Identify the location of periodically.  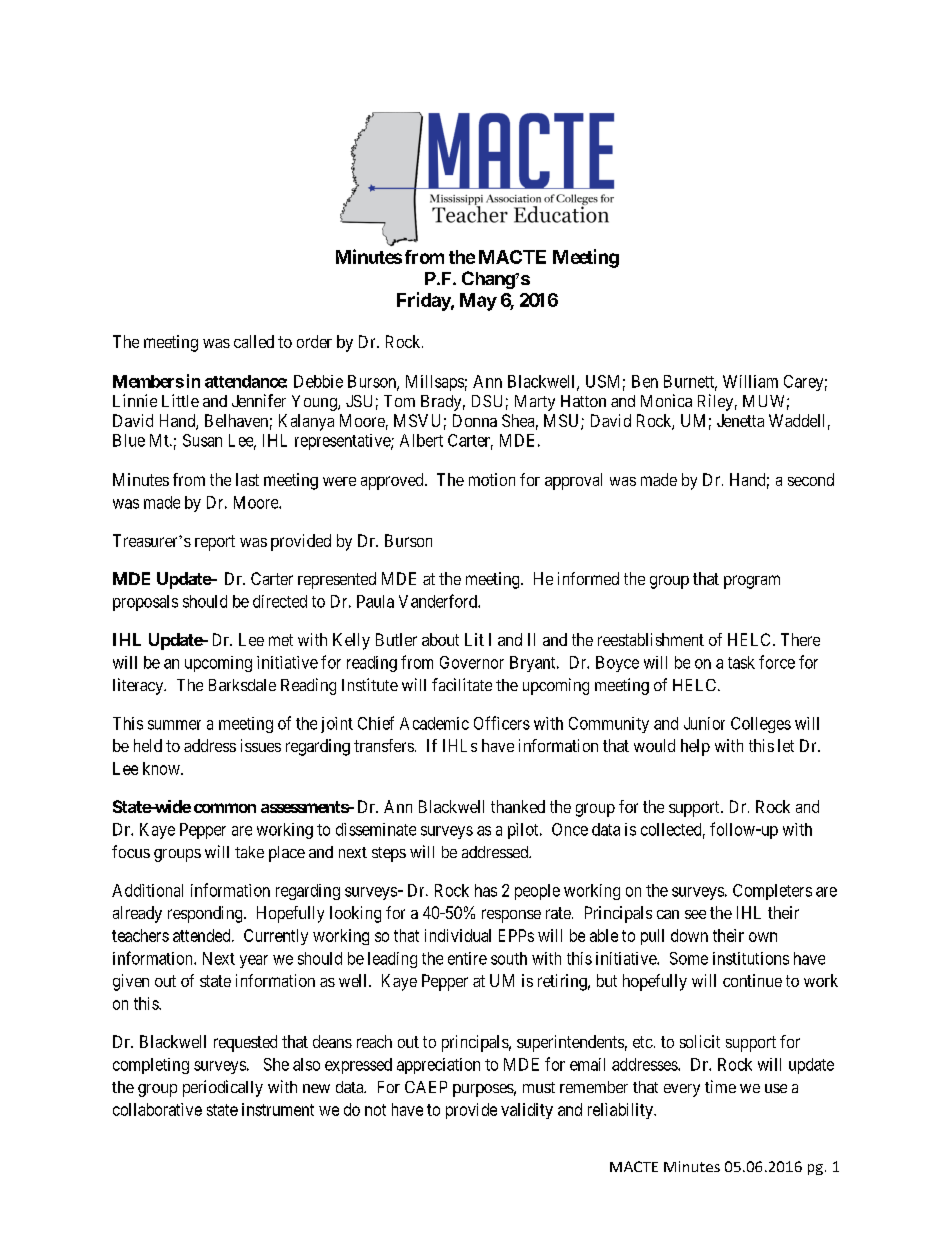
(223, 1088).
